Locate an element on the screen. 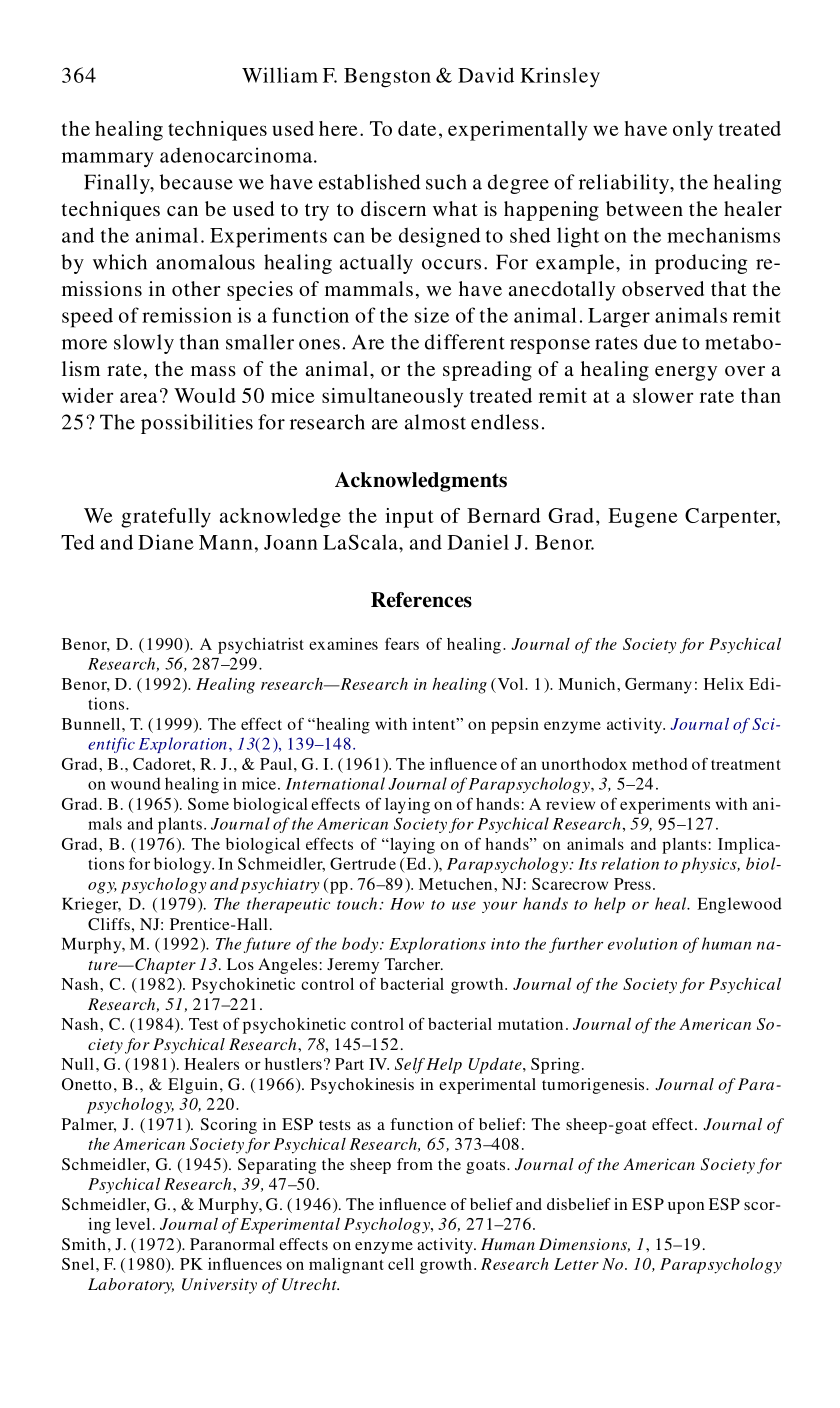 Image resolution: width=840 pixels, height=1408 pixels. Null is located at coordinates (77, 1064).
